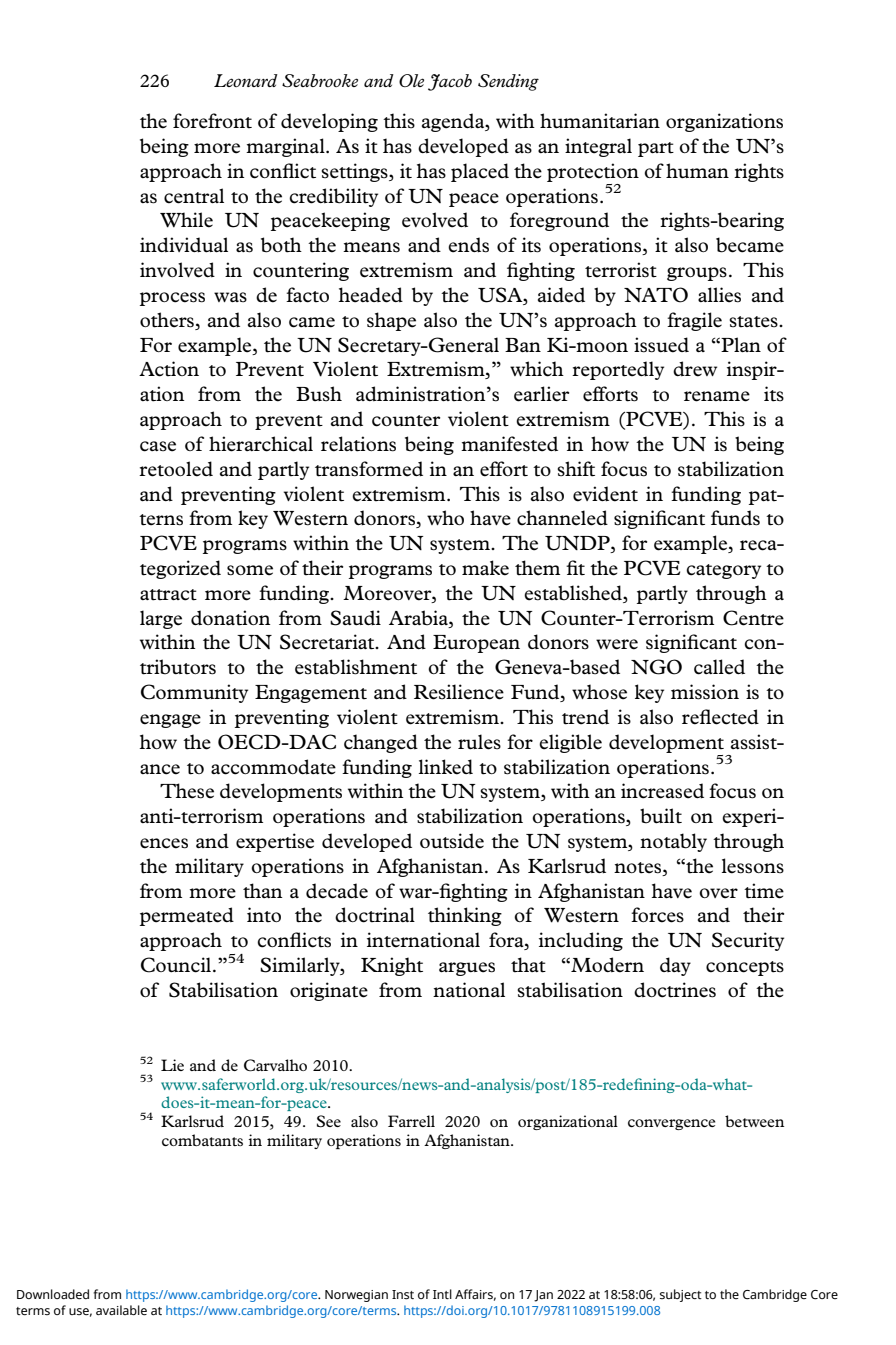 The width and height of the screenshot is (896, 1345). I want to click on forefront, so click(212, 121).
